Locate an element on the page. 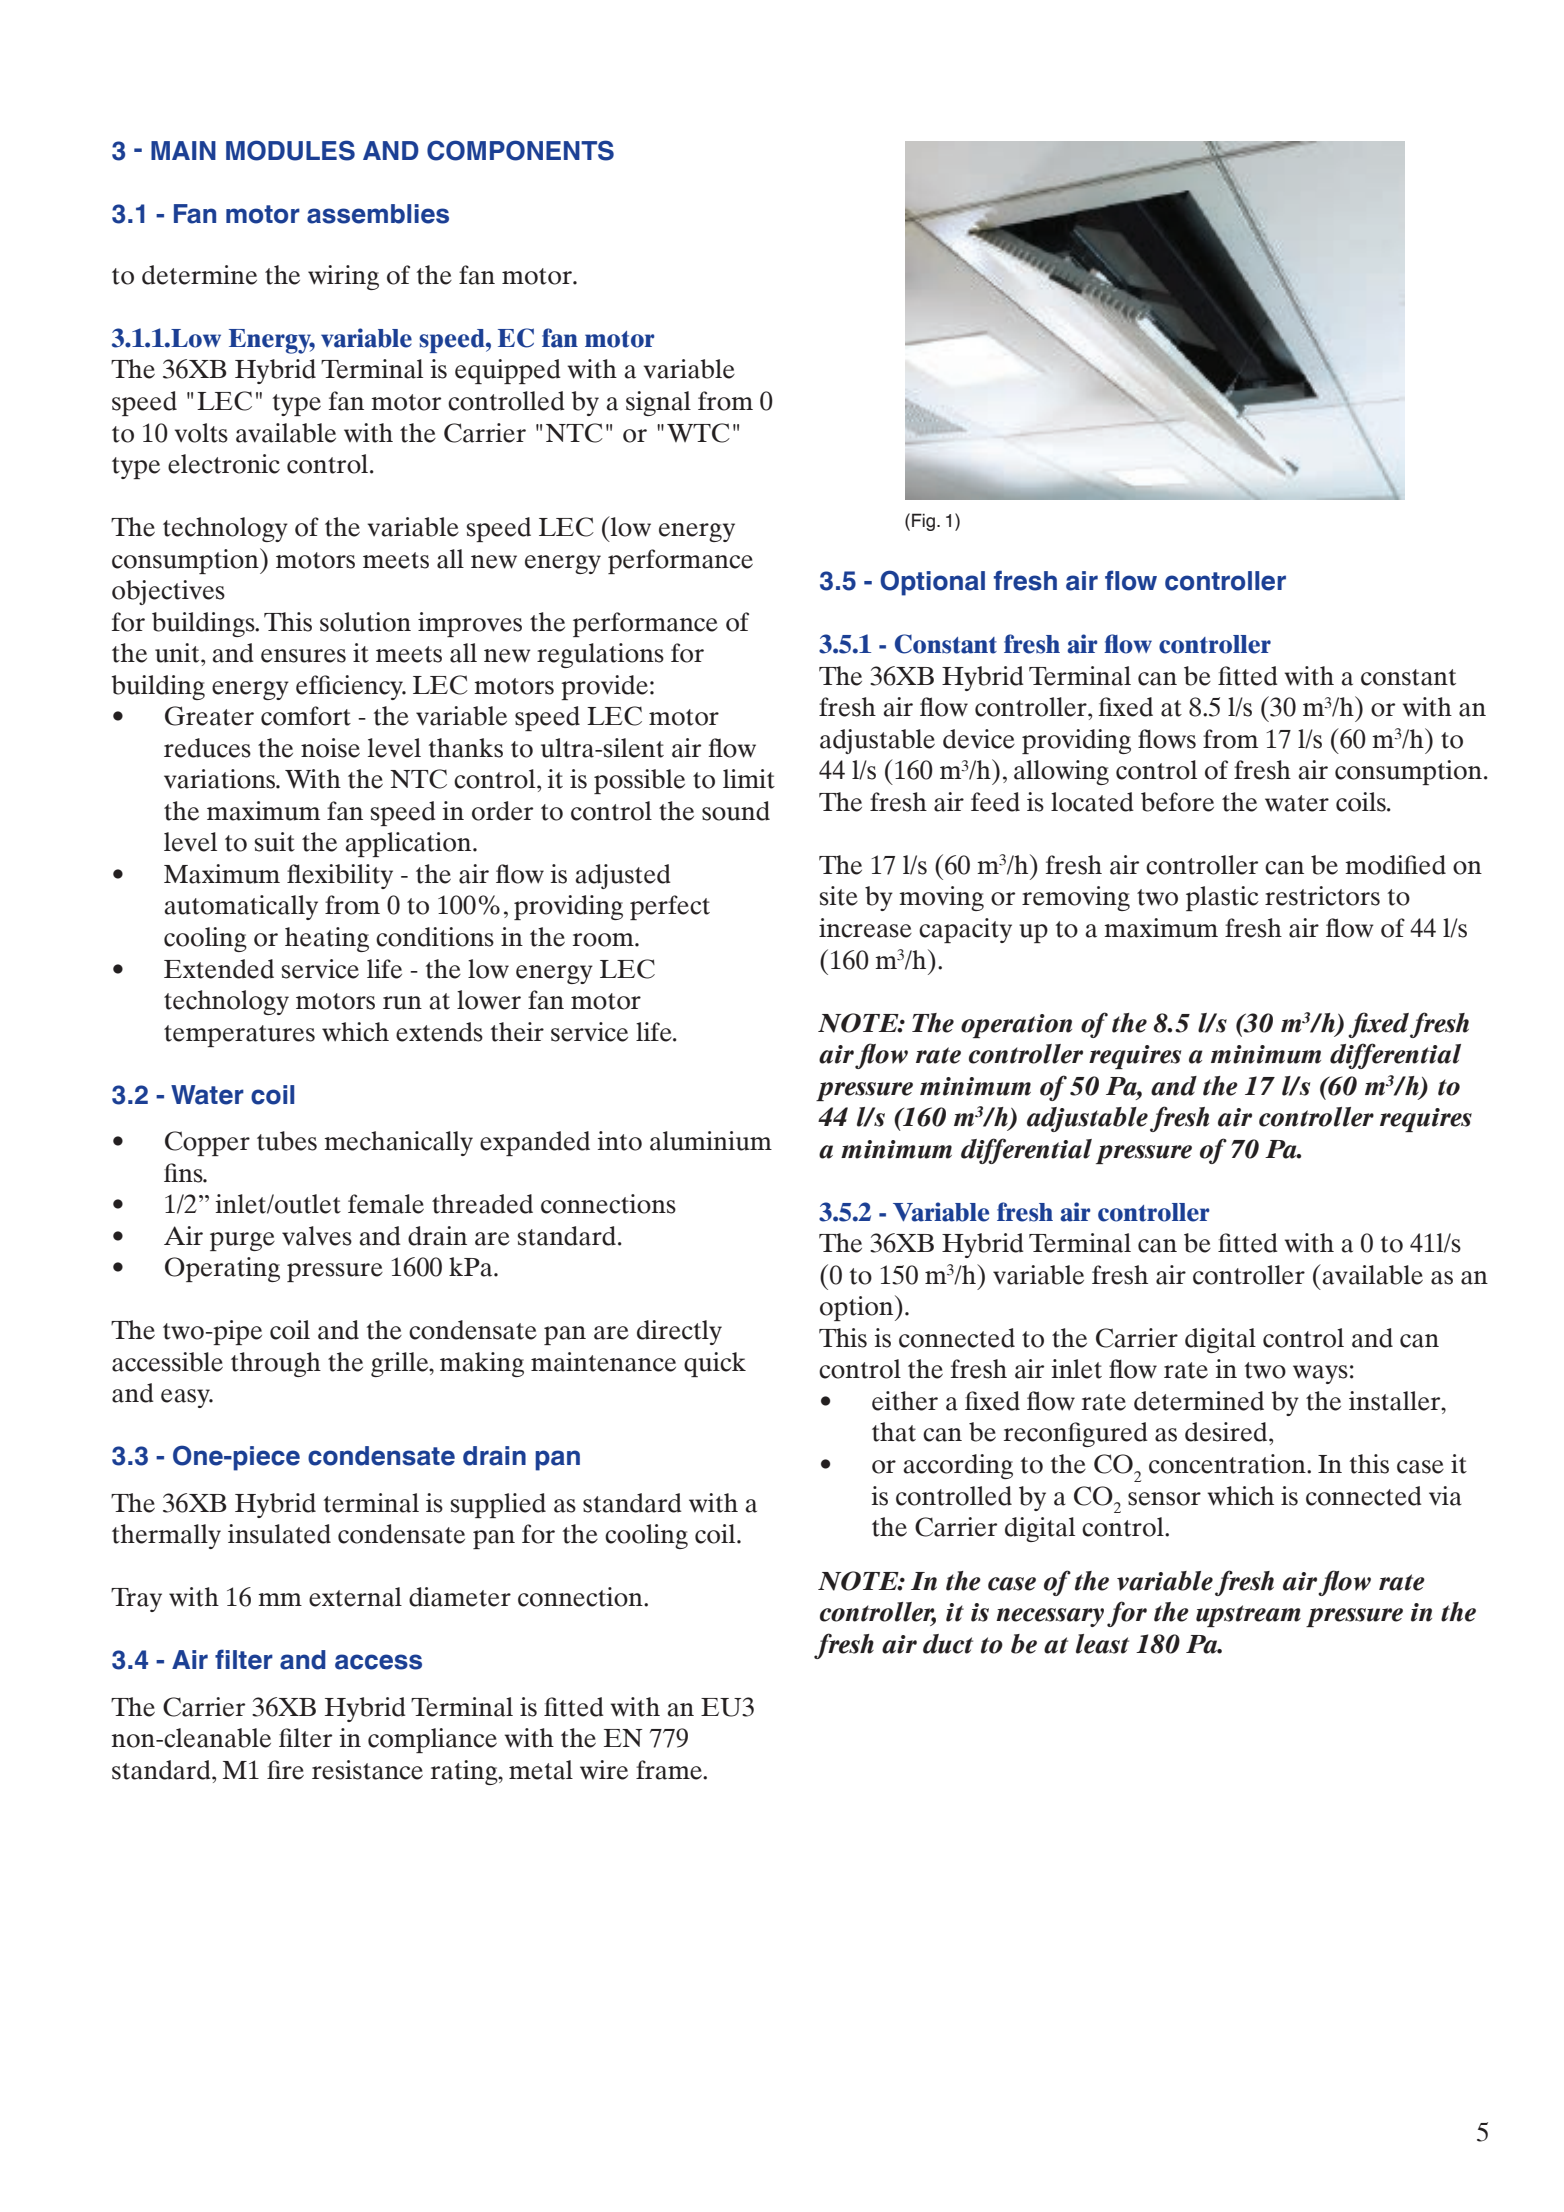 The image size is (1564, 2212). WTC is located at coordinates (698, 433).
